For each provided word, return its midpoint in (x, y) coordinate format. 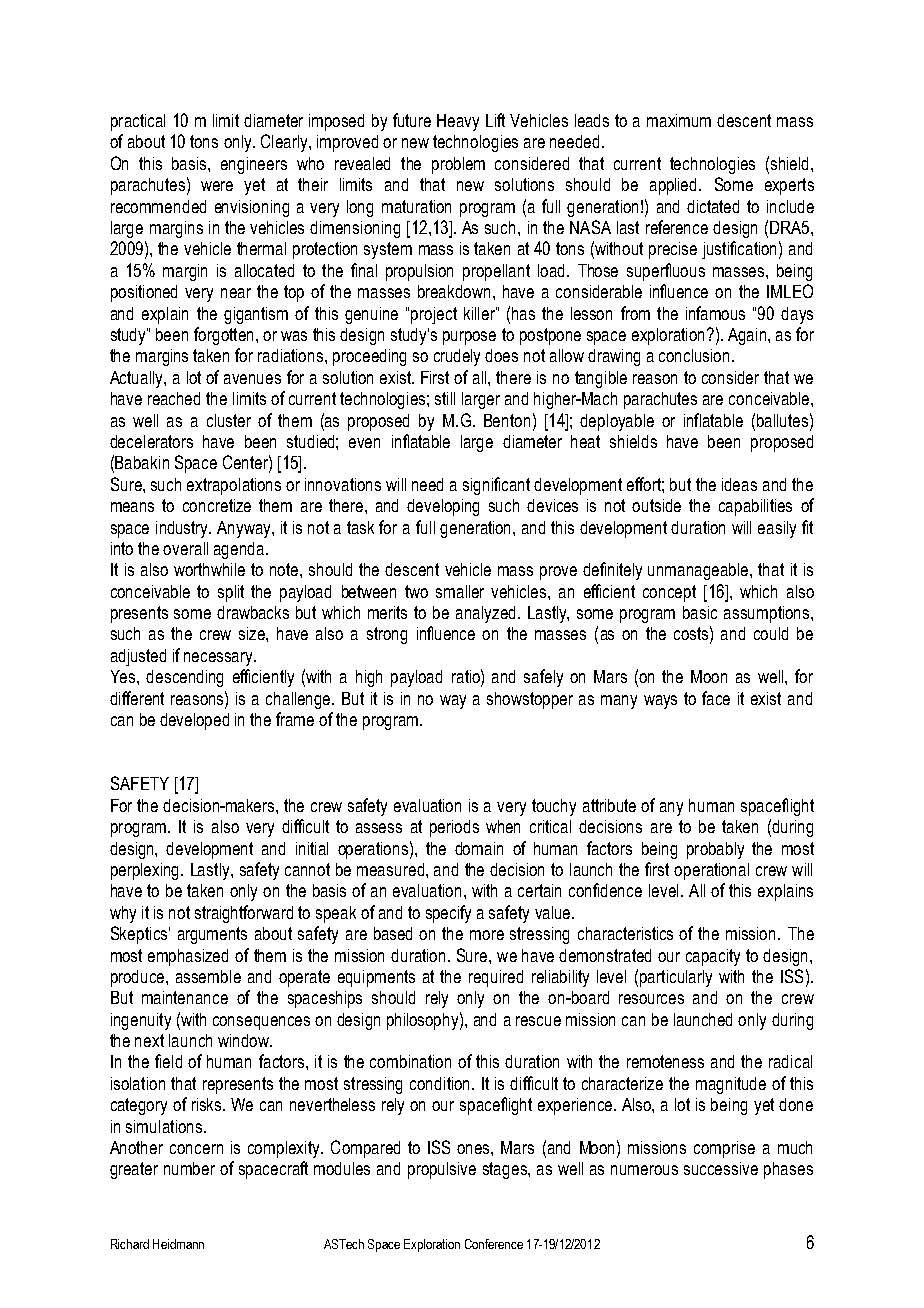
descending (184, 678)
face (716, 698)
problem (458, 165)
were (217, 186)
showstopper (530, 700)
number (189, 1168)
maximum (679, 120)
